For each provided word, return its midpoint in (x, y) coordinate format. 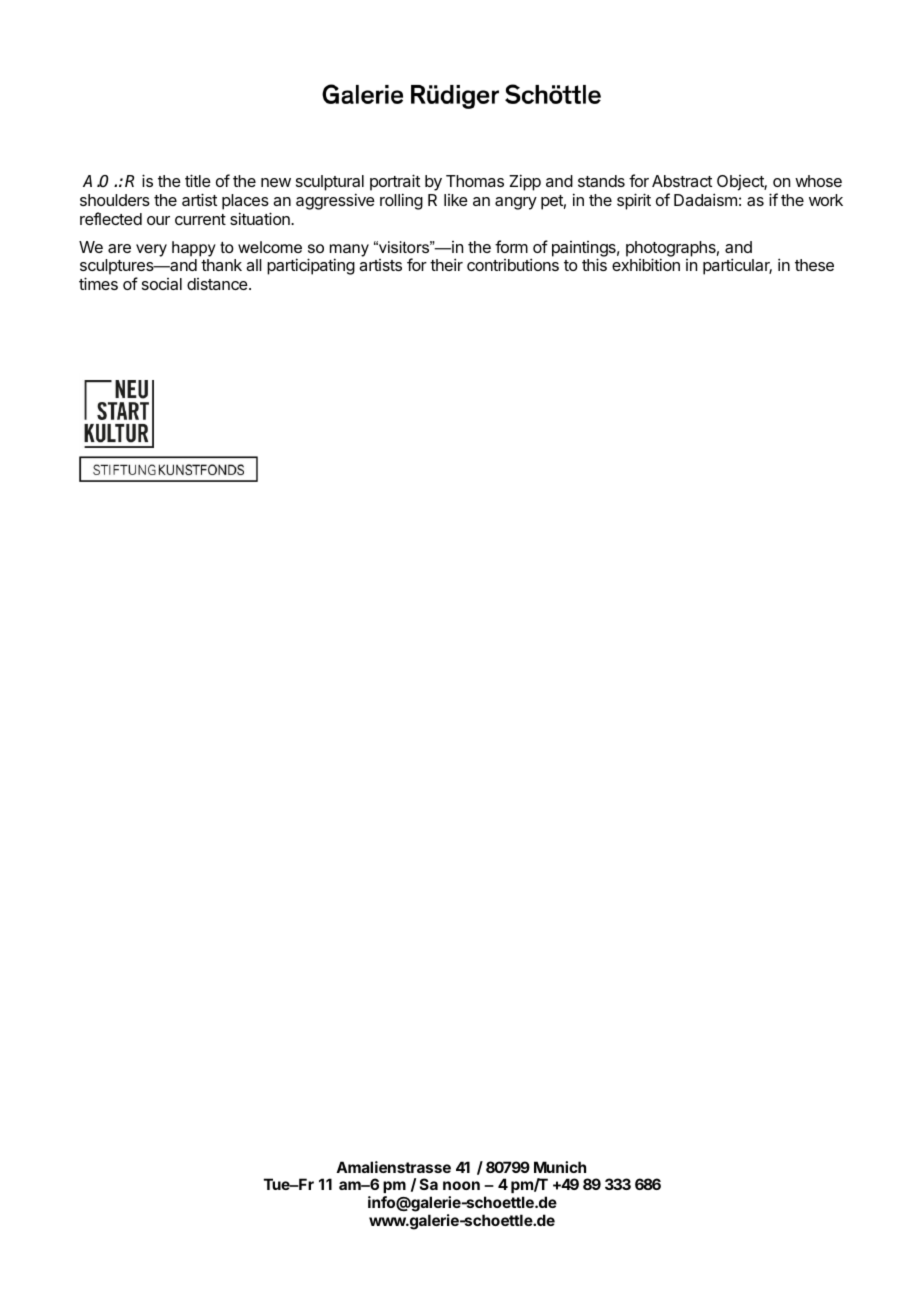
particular (737, 266)
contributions (513, 264)
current (200, 219)
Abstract (682, 181)
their (446, 264)
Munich (560, 1167)
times (98, 283)
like (456, 200)
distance (218, 284)
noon (461, 1185)
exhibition (646, 264)
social (162, 284)
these (814, 265)
